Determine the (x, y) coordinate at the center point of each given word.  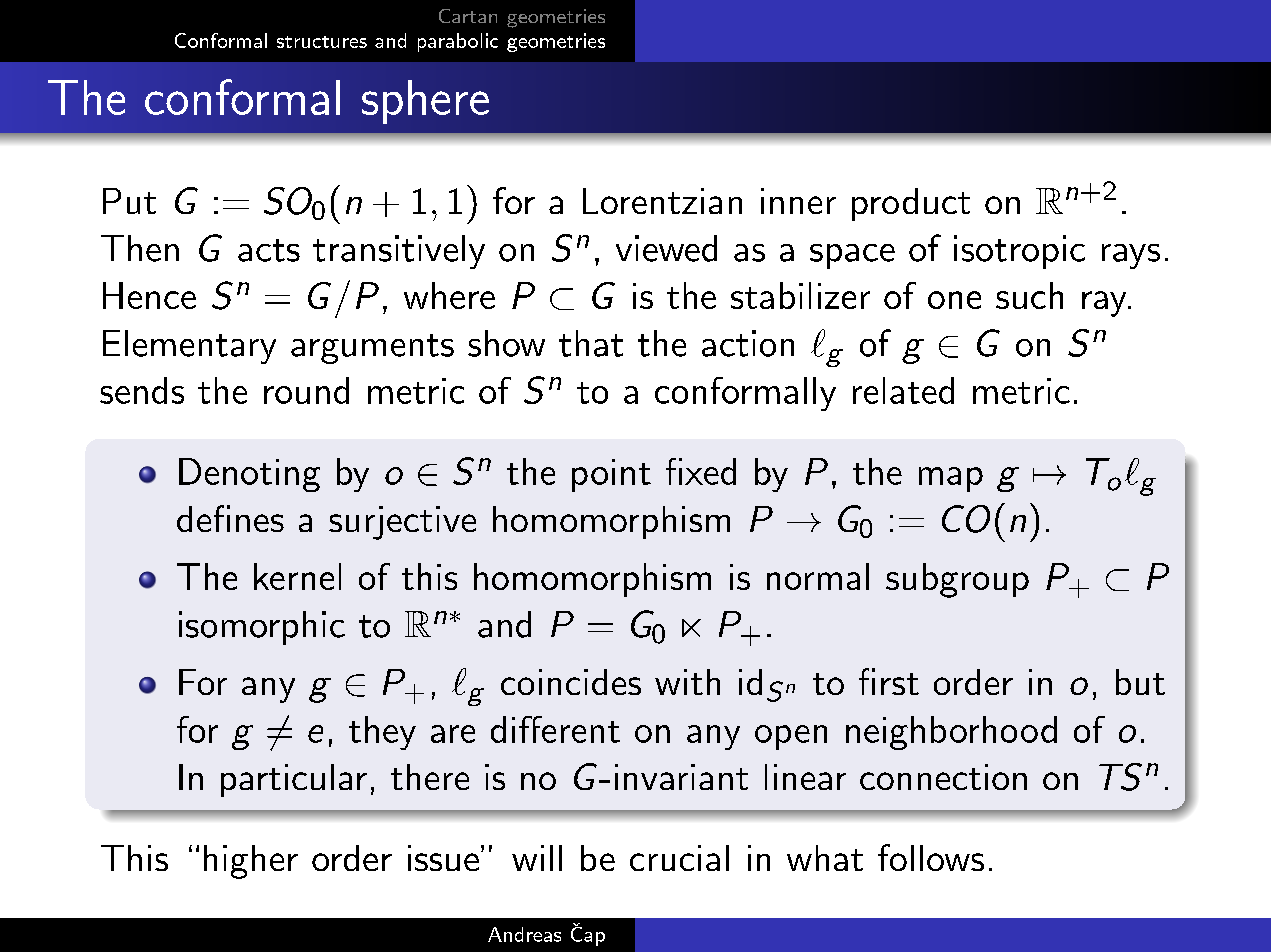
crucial (679, 858)
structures (322, 42)
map (951, 479)
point (611, 475)
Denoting (249, 475)
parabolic (458, 42)
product (911, 204)
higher (251, 862)
